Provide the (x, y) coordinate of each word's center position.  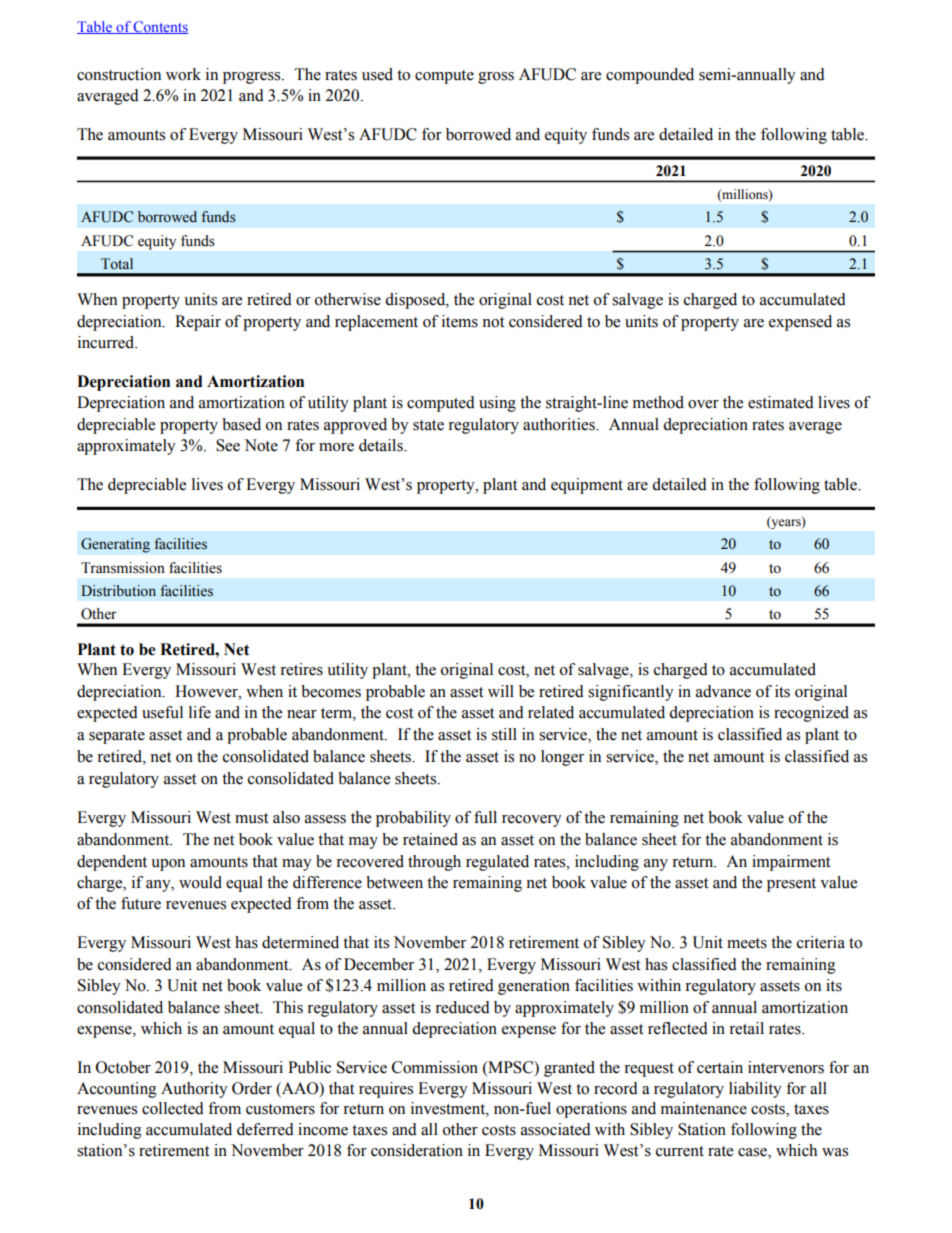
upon (168, 865)
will (501, 691)
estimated (781, 402)
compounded (650, 76)
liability (755, 1090)
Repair (198, 323)
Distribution (118, 591)
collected (173, 1108)
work (183, 74)
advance (723, 691)
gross (496, 78)
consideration (417, 1150)
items (460, 321)
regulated (497, 863)
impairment (791, 863)
